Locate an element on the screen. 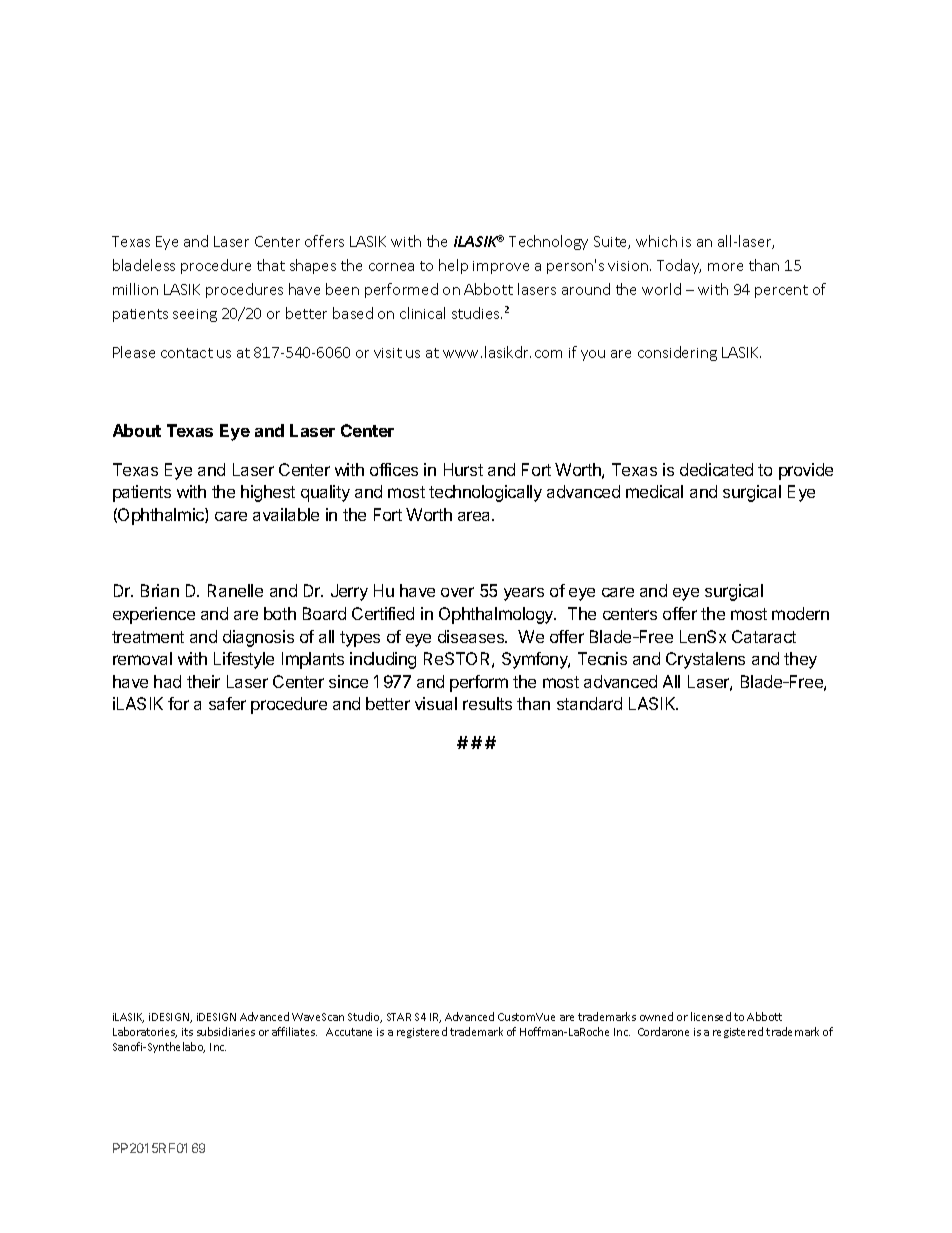  help is located at coordinates (453, 266).
